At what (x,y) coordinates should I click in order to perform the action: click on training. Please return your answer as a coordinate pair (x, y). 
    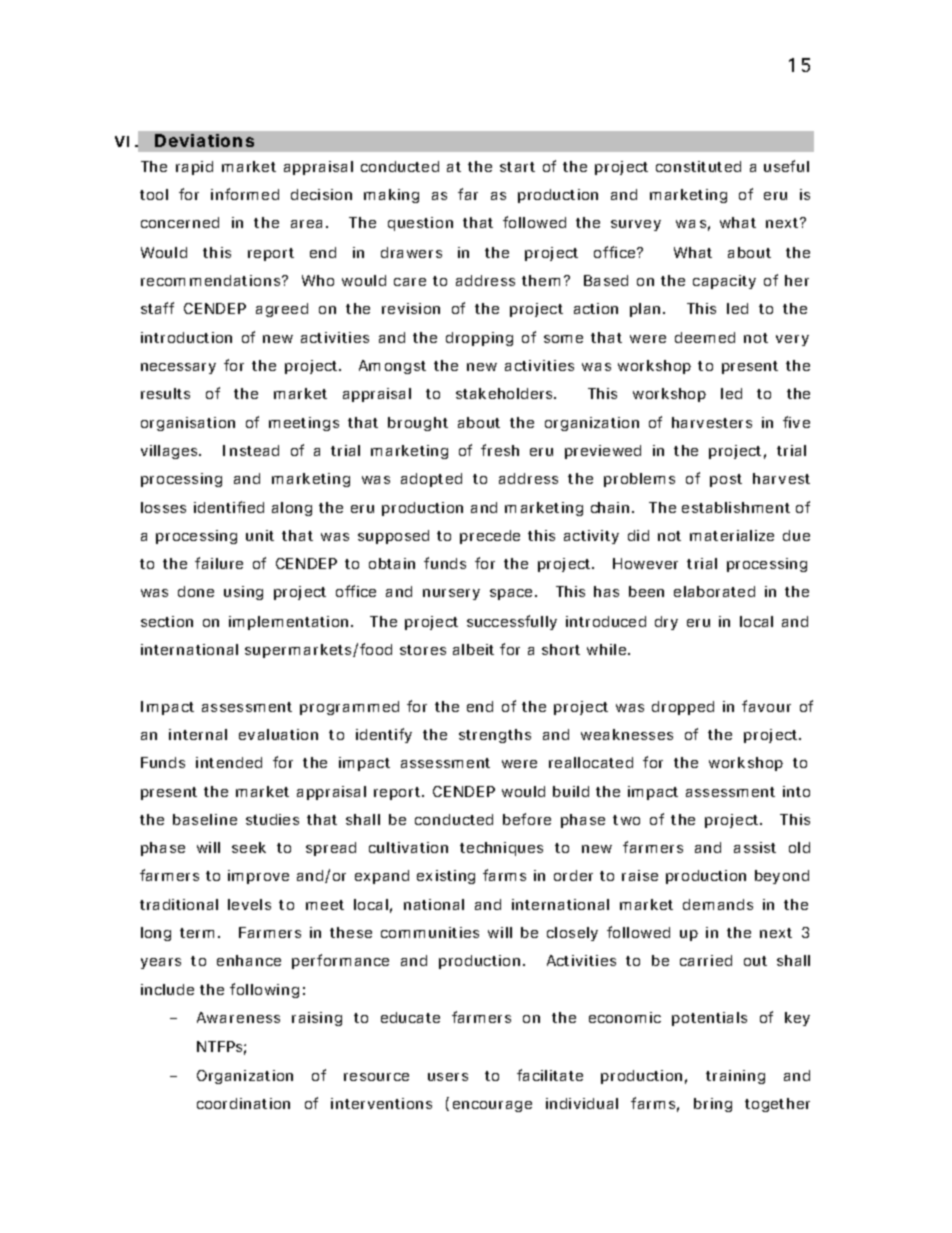
    Looking at the image, I should click on (735, 1077).
